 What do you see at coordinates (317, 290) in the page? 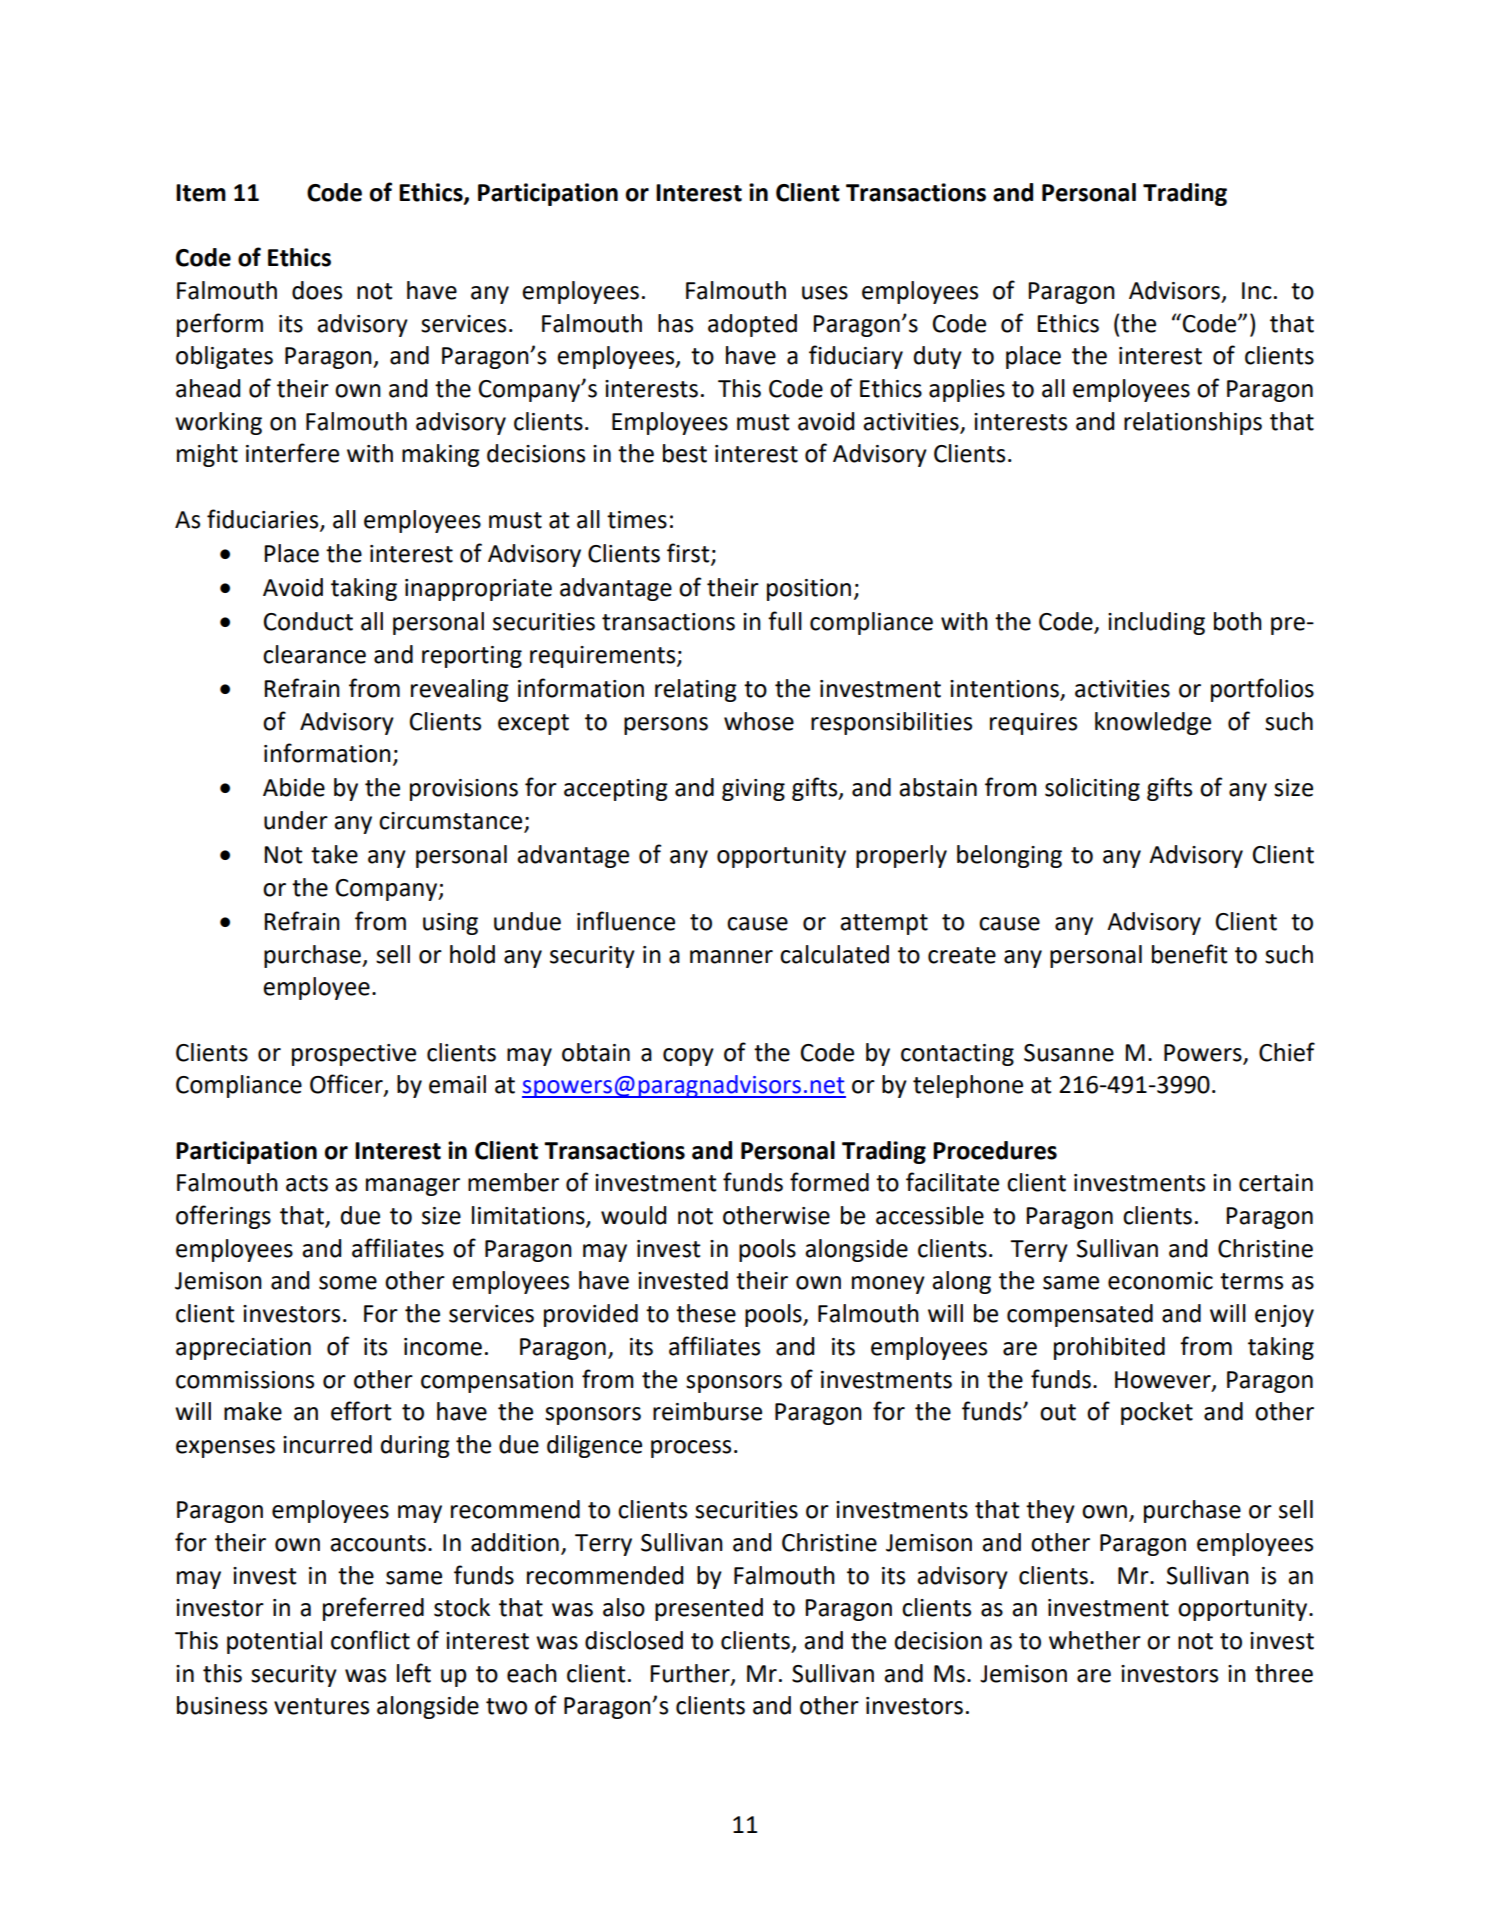
I see `does` at bounding box center [317, 290].
